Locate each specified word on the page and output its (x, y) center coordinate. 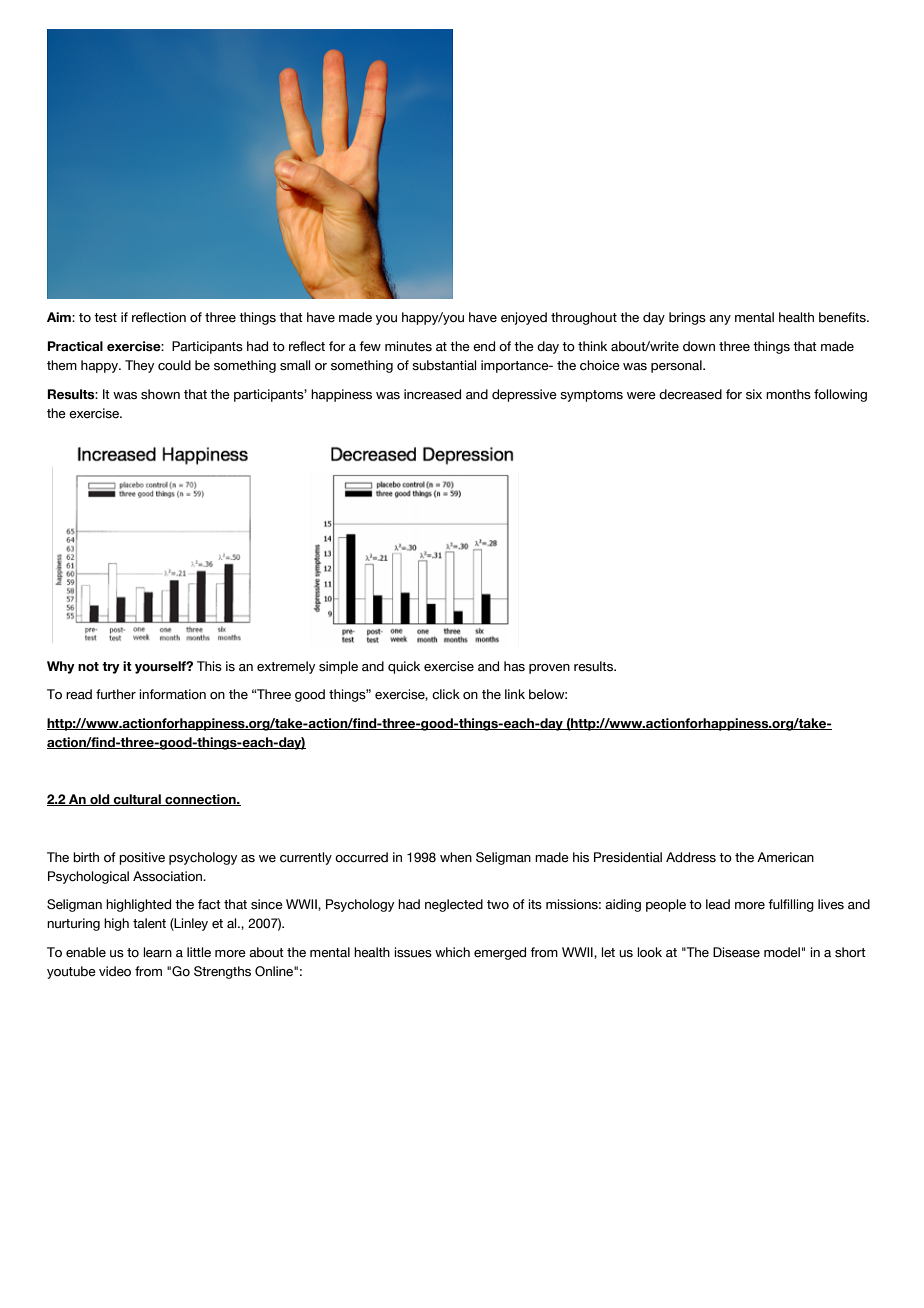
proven (549, 669)
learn (157, 952)
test (105, 318)
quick (404, 667)
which (452, 952)
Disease (736, 952)
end (484, 346)
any (720, 320)
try (111, 668)
